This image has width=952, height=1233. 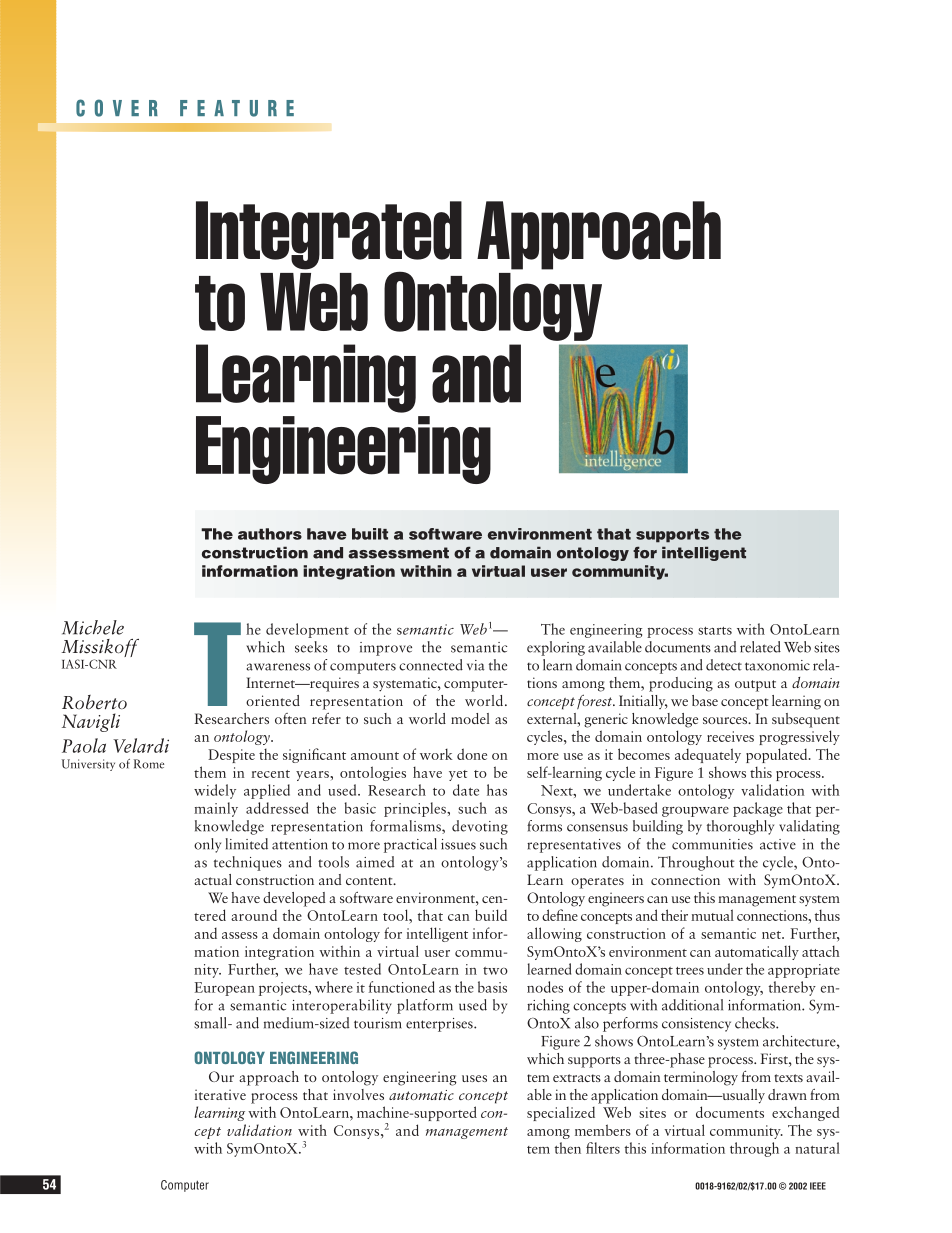 What do you see at coordinates (329, 236) in the image?
I see `Integrated` at bounding box center [329, 236].
